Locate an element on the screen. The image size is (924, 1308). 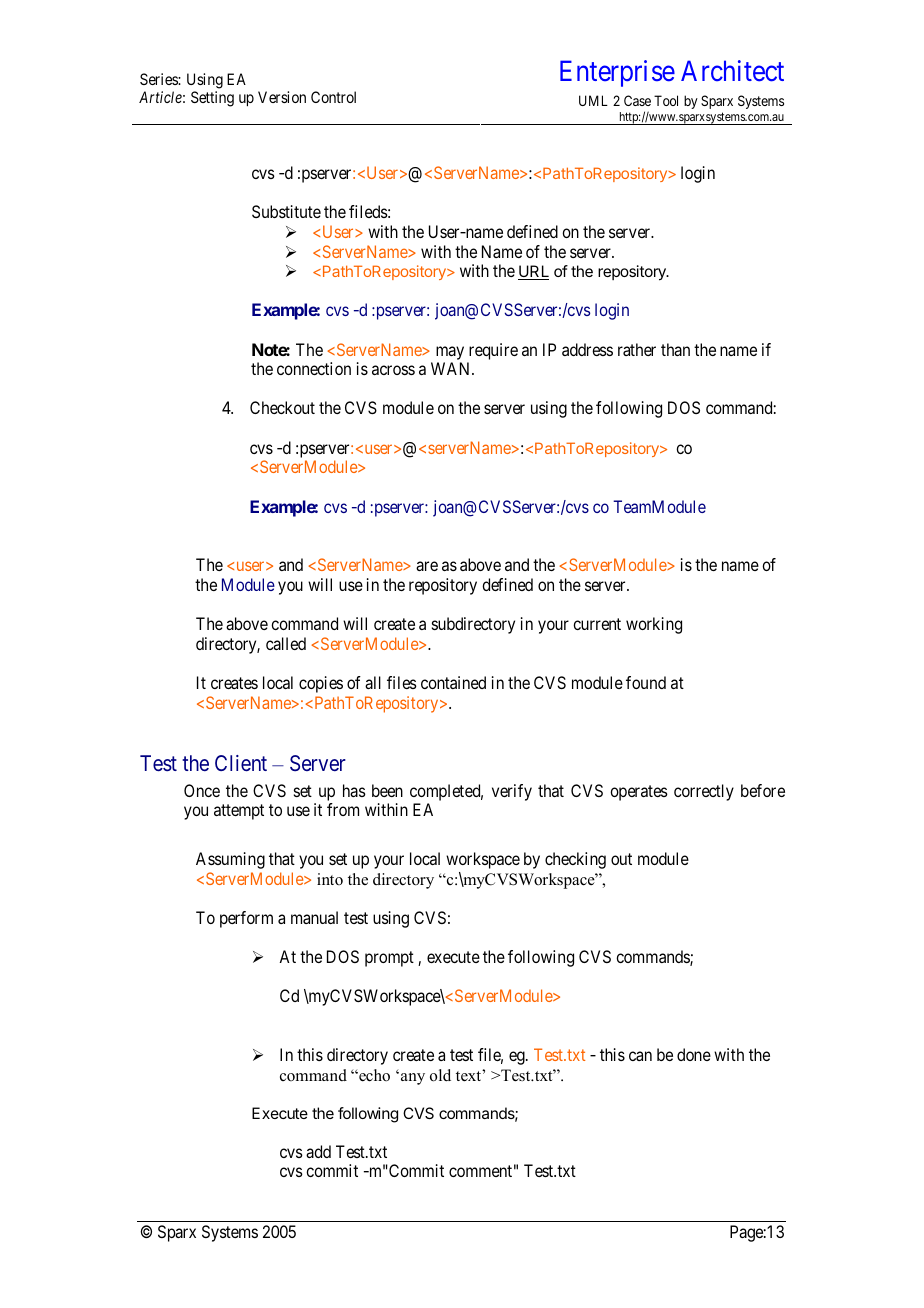
old is located at coordinates (440, 1075).
